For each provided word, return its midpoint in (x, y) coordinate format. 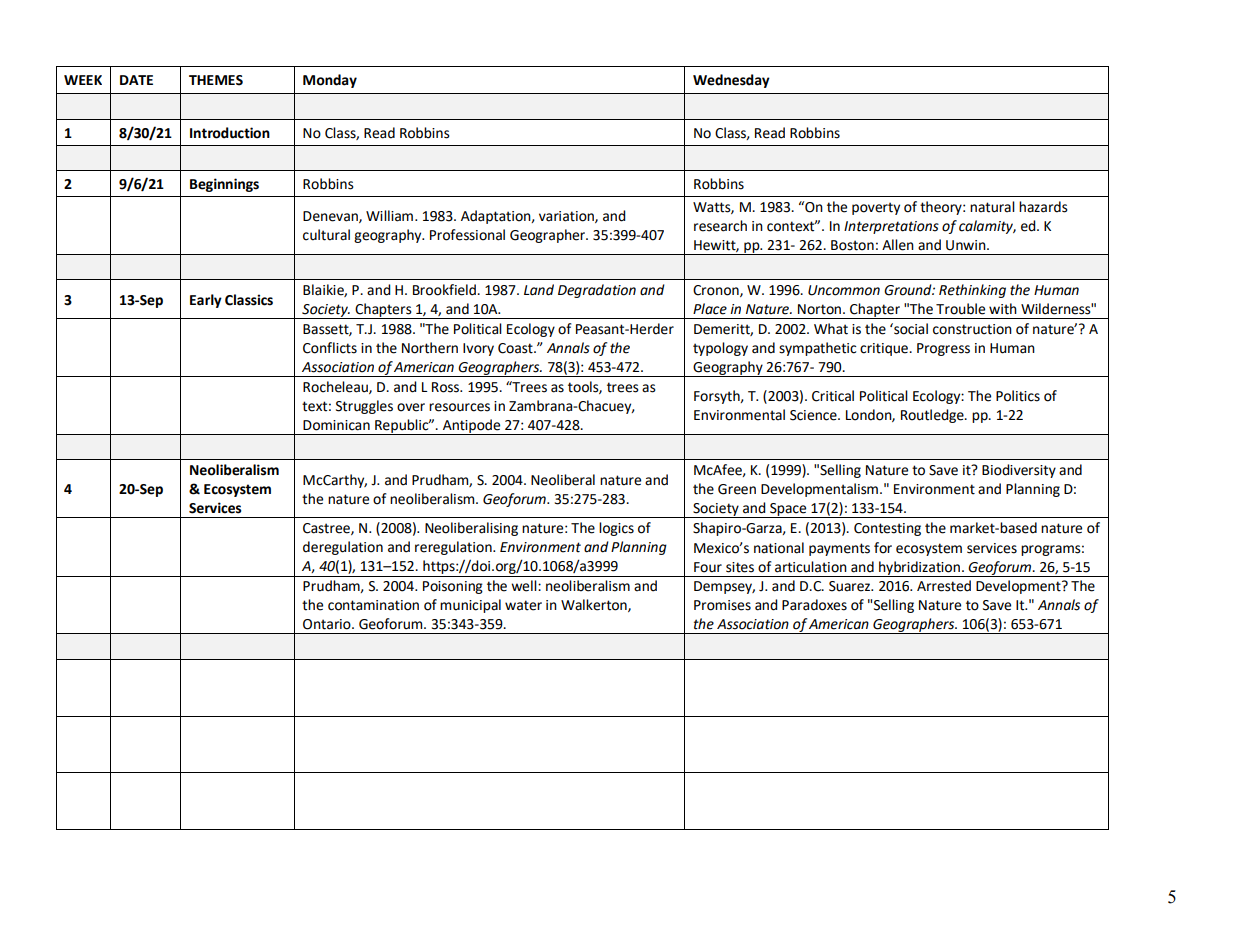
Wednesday (731, 81)
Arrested (944, 586)
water (523, 605)
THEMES (216, 80)
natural (992, 207)
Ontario (328, 624)
